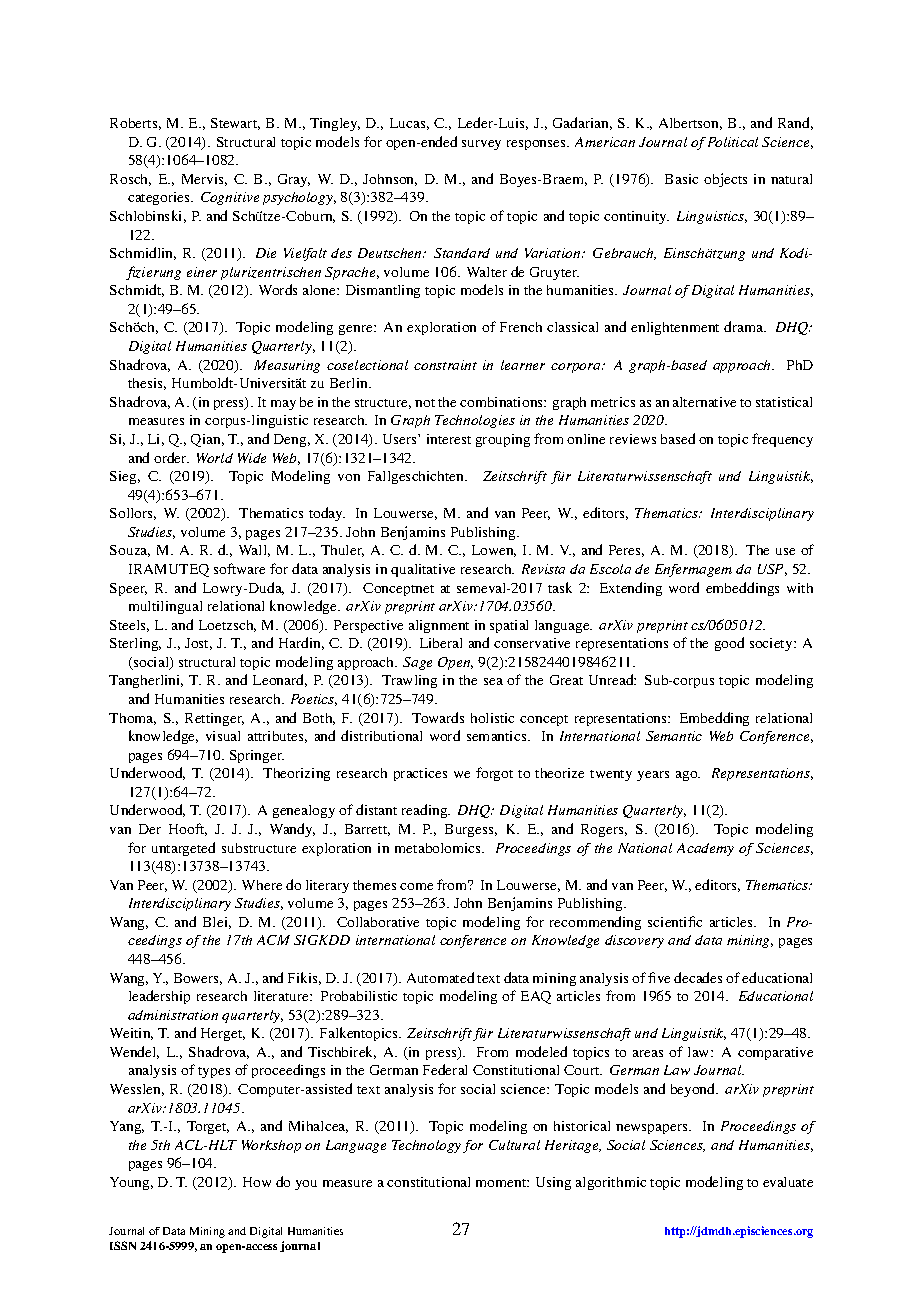 This screenshot has height=1308, width=924. What do you see at coordinates (257, 1182) in the screenshot?
I see `How` at bounding box center [257, 1182].
